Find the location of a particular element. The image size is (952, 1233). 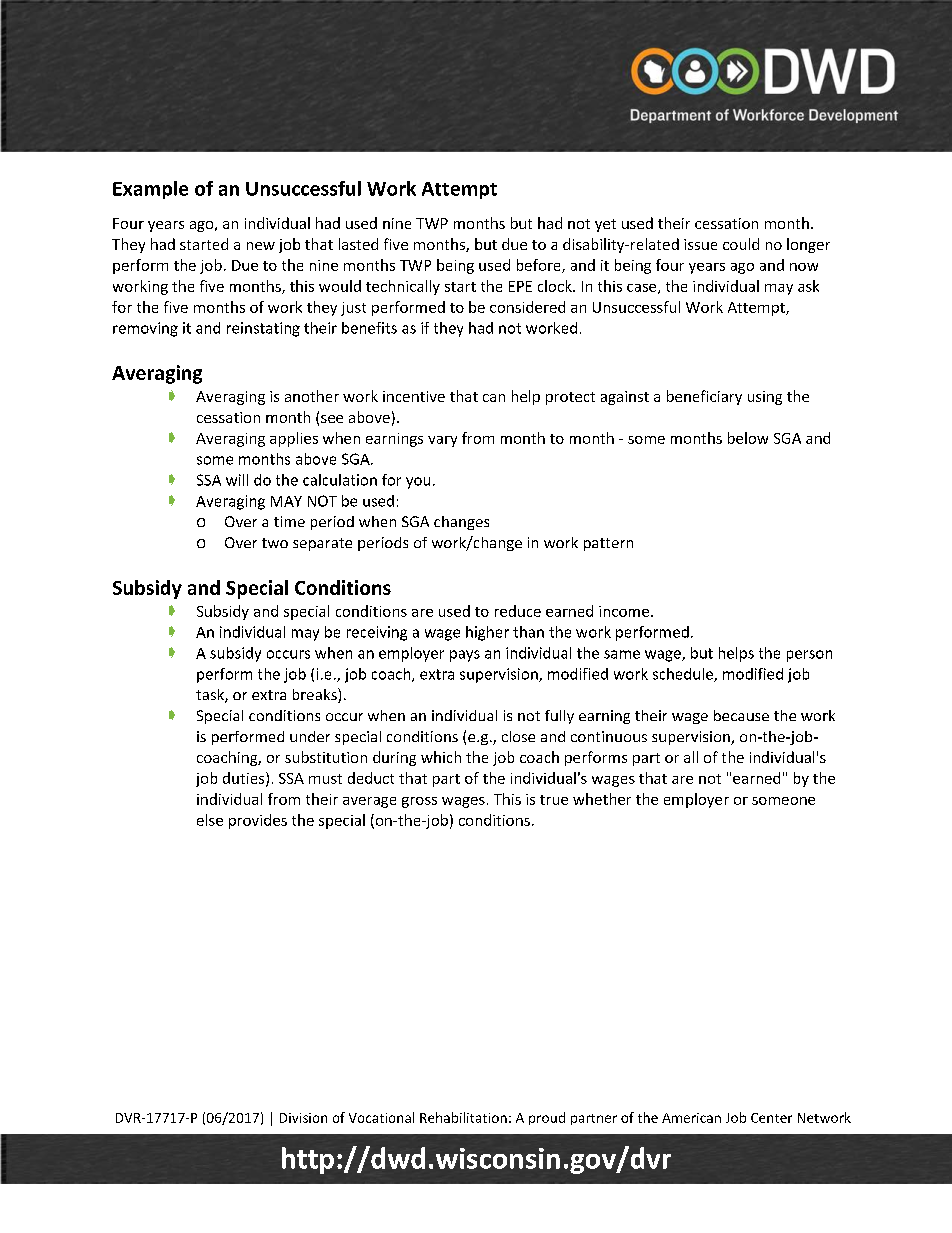

before is located at coordinates (540, 266).
